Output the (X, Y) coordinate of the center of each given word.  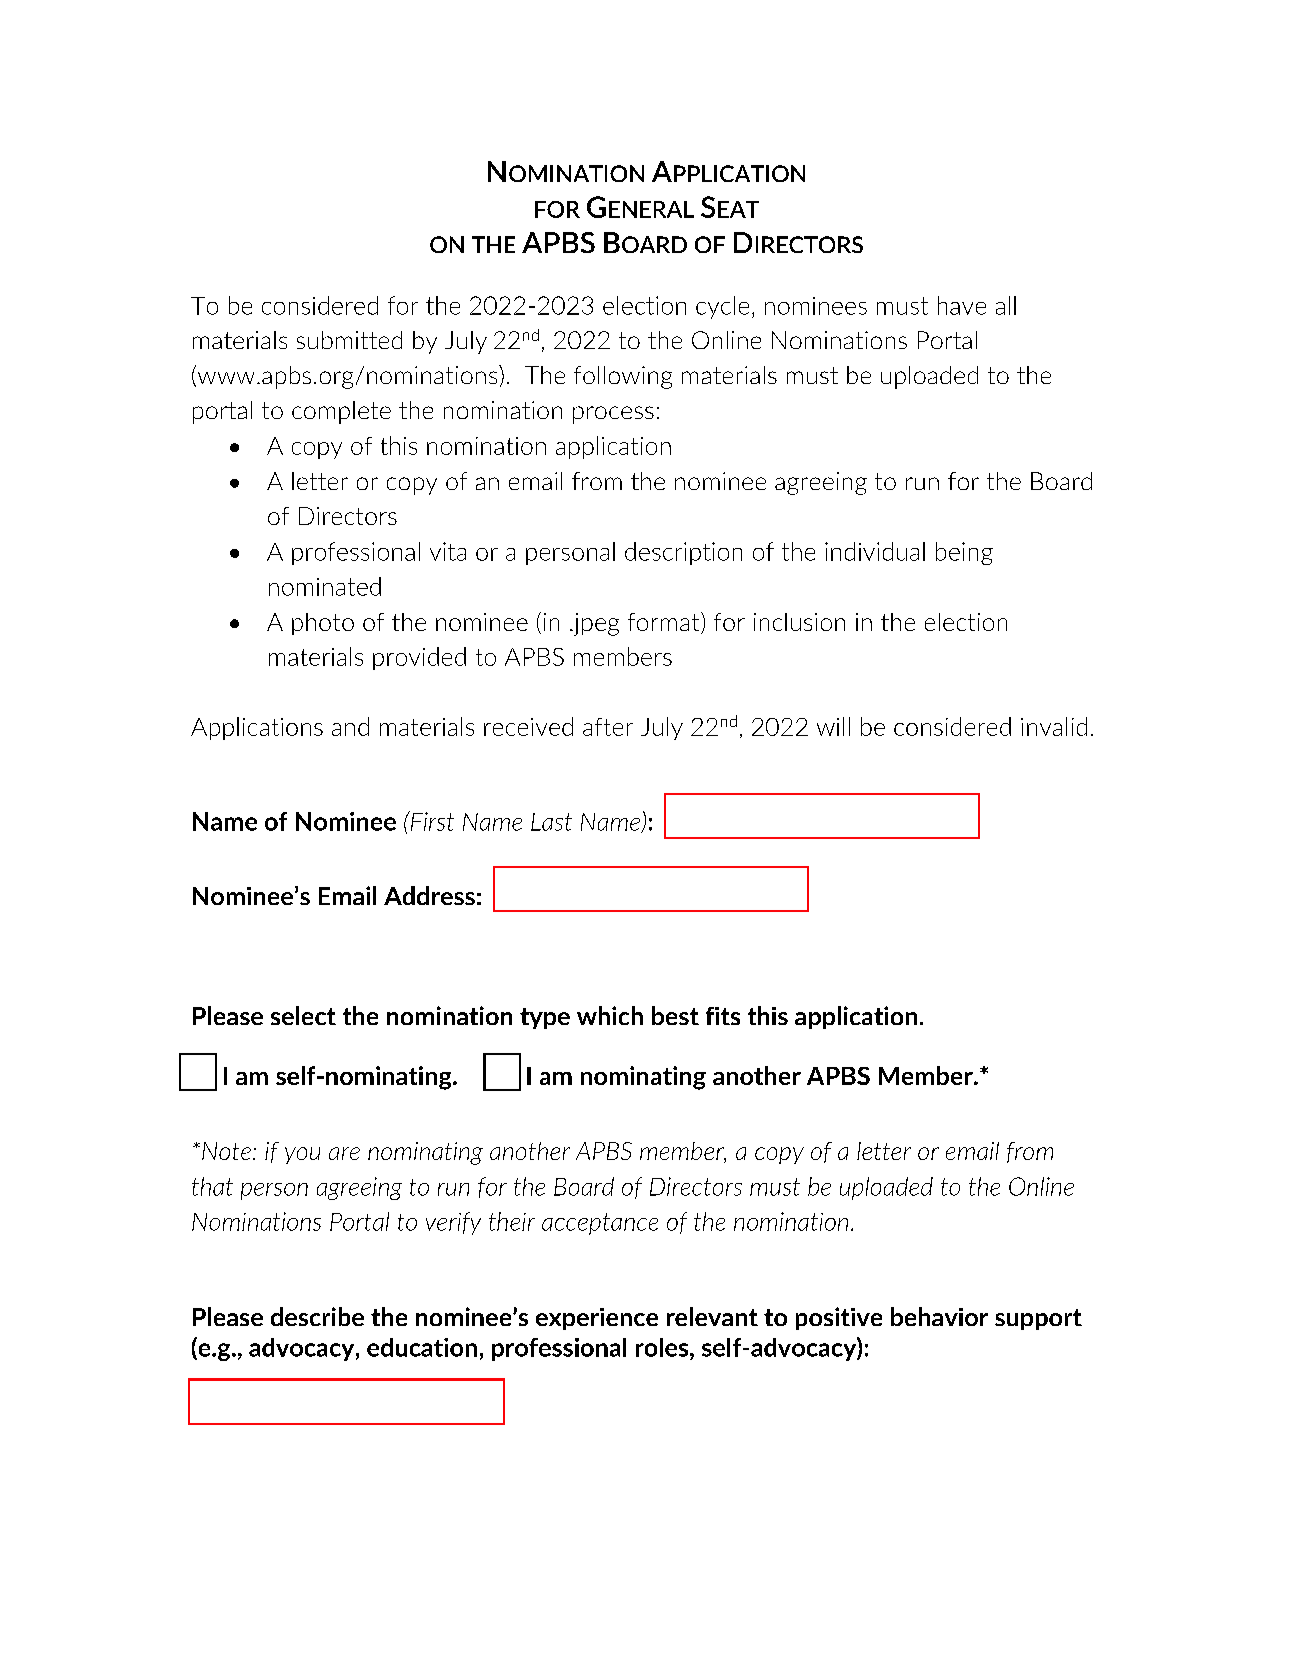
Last (551, 822)
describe (317, 1316)
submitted (349, 340)
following (623, 377)
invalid (1054, 726)
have (962, 305)
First (431, 821)
